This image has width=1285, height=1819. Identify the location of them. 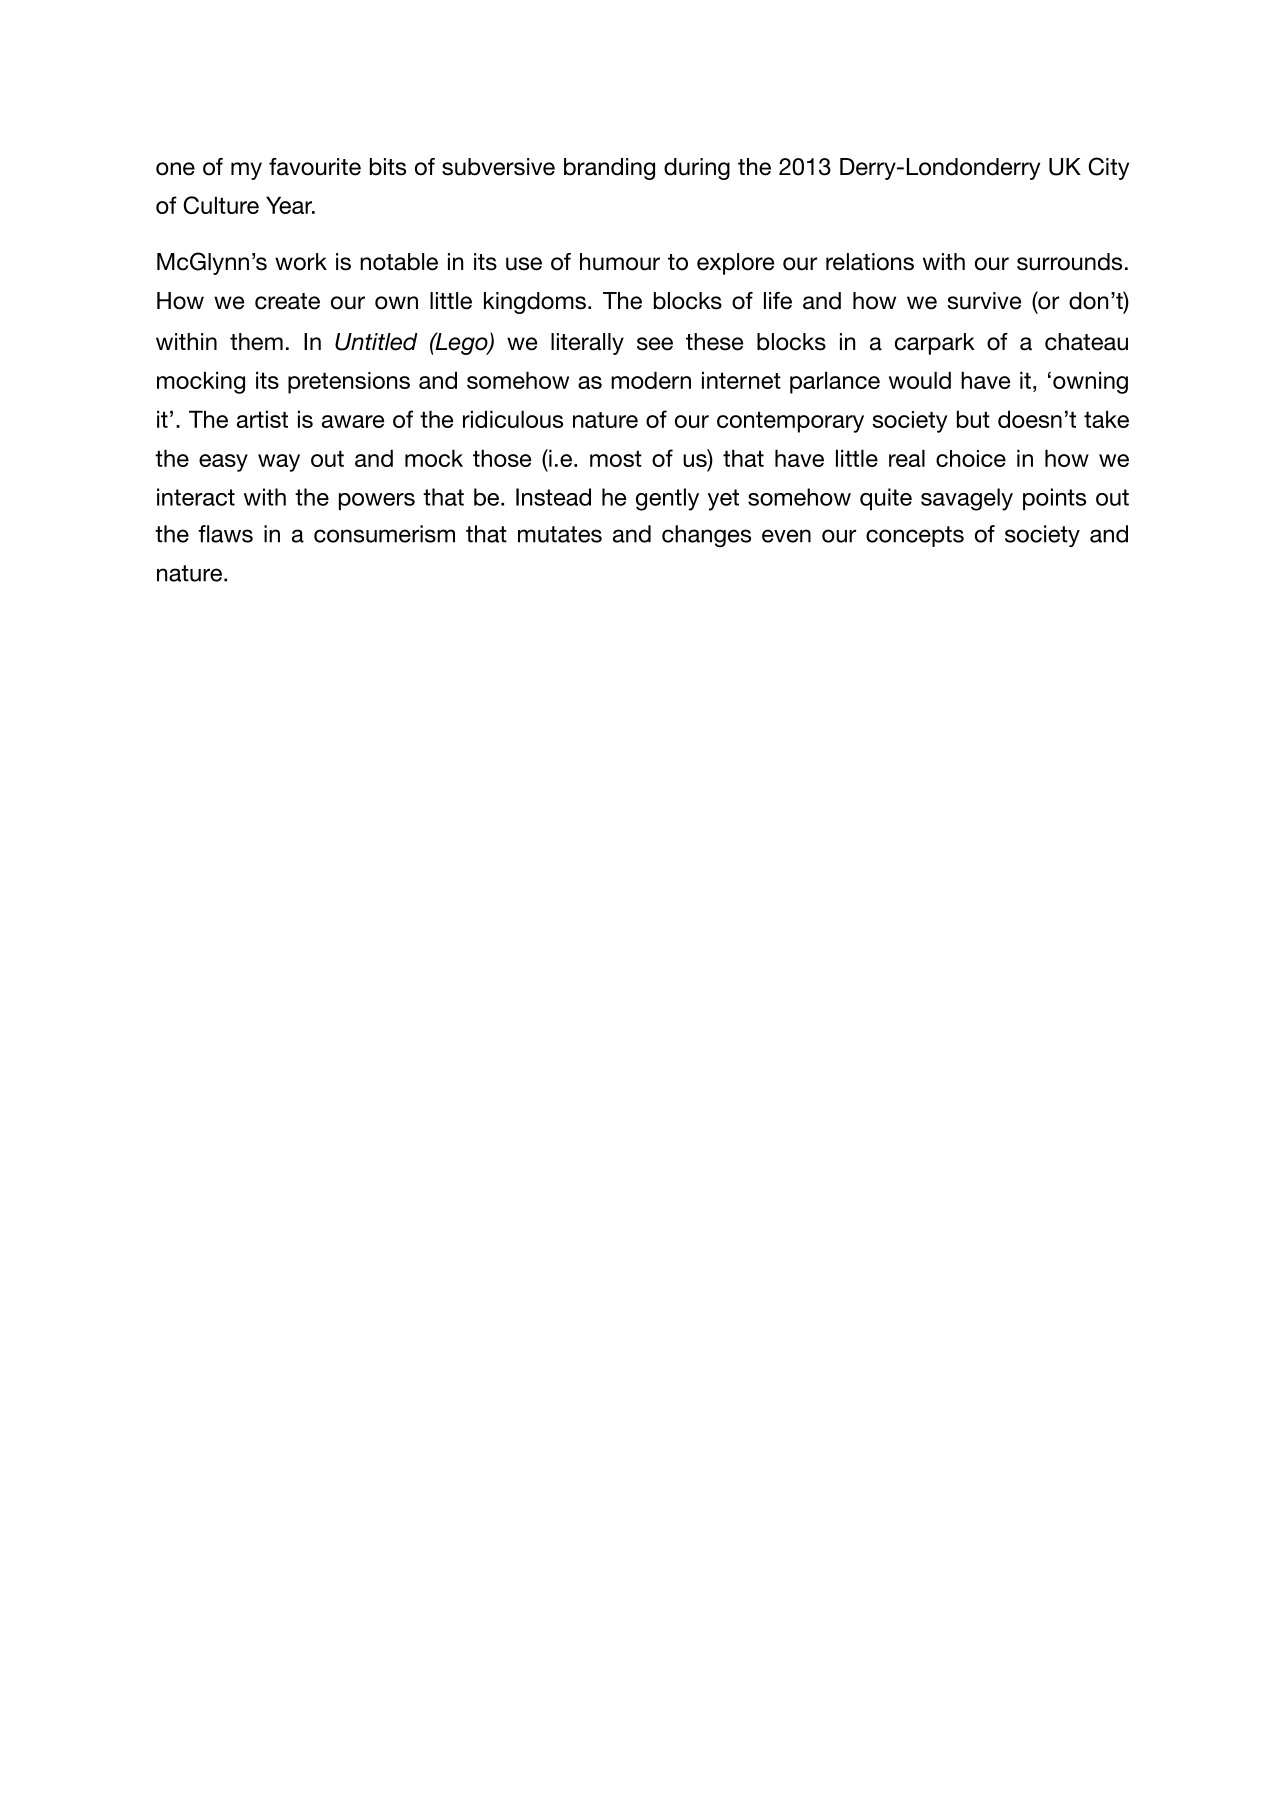
(256, 342).
